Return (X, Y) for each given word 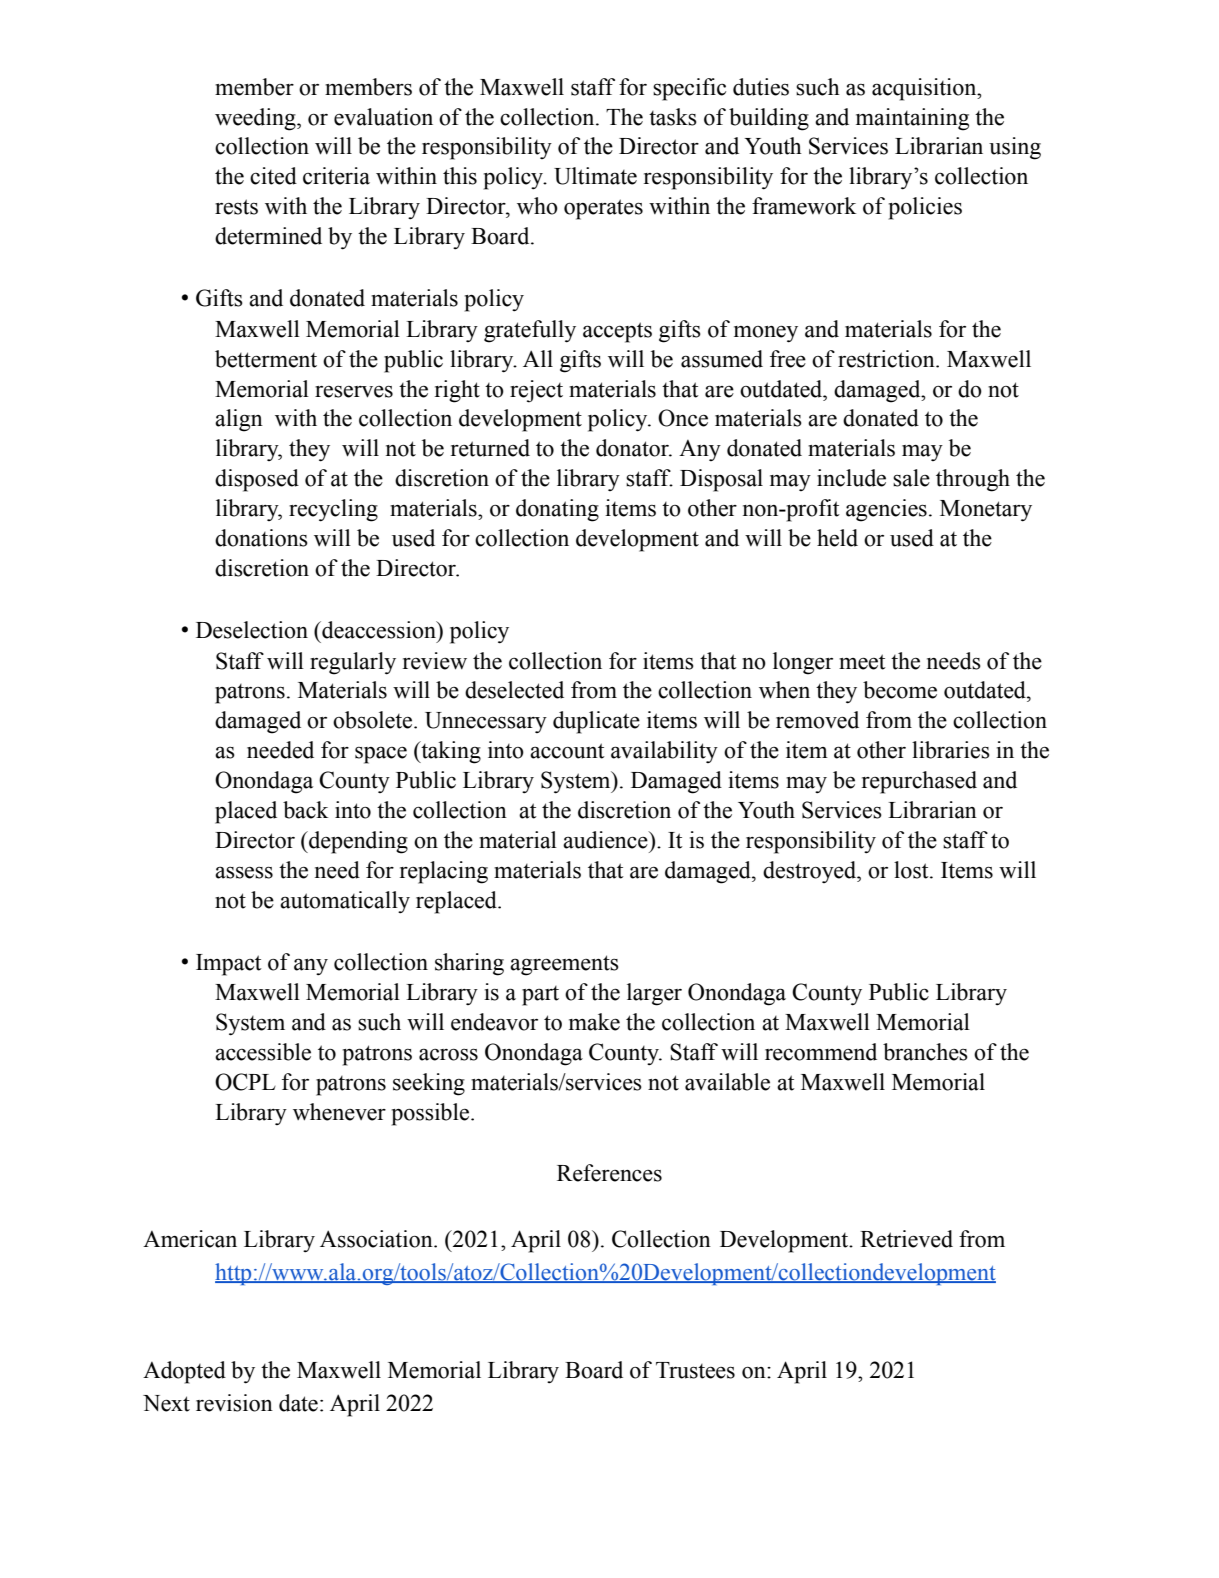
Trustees (695, 1370)
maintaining (912, 119)
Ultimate (595, 176)
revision (234, 1403)
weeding (256, 119)
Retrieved (906, 1239)
